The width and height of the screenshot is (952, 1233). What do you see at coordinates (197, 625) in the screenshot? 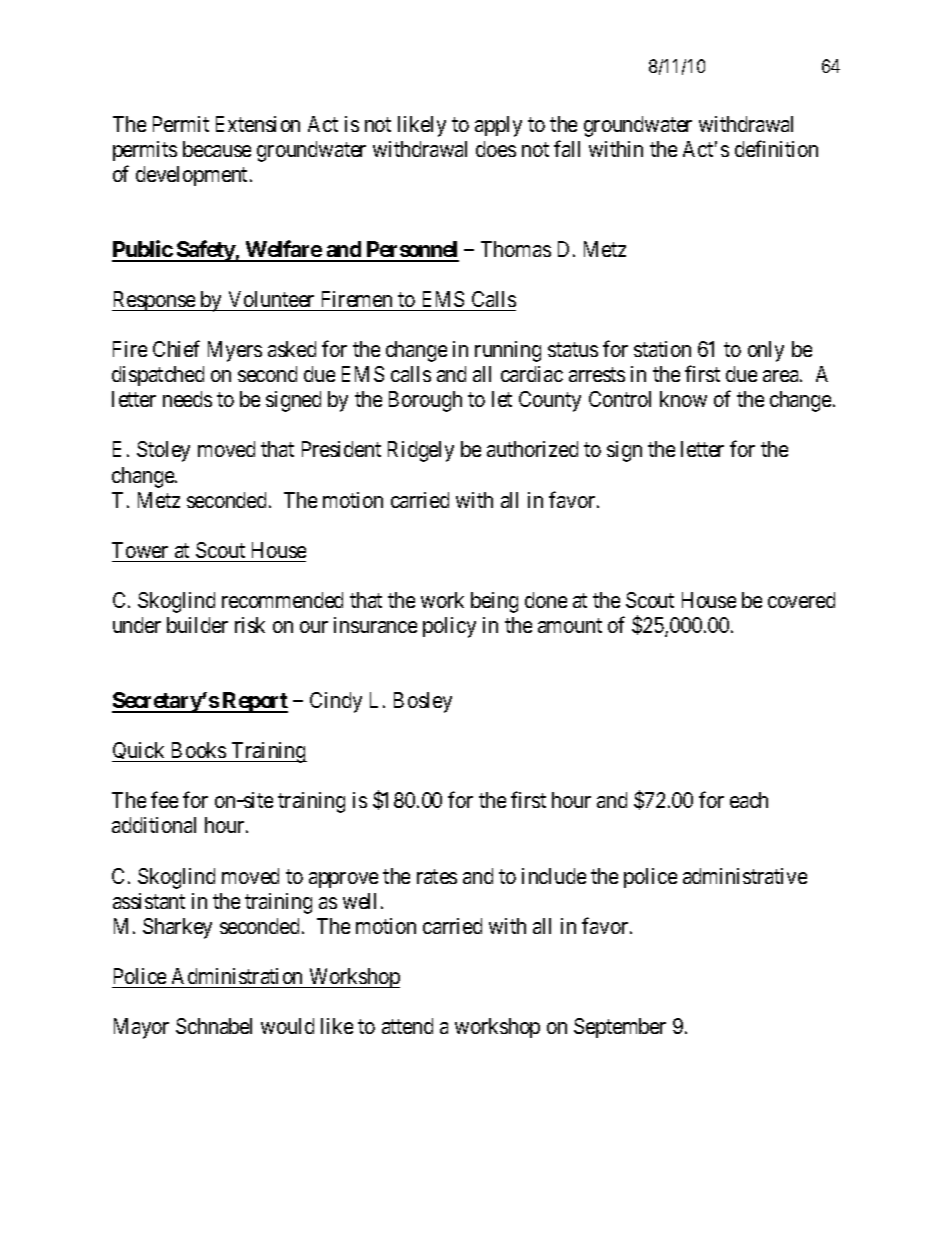
I see `builder` at bounding box center [197, 625].
